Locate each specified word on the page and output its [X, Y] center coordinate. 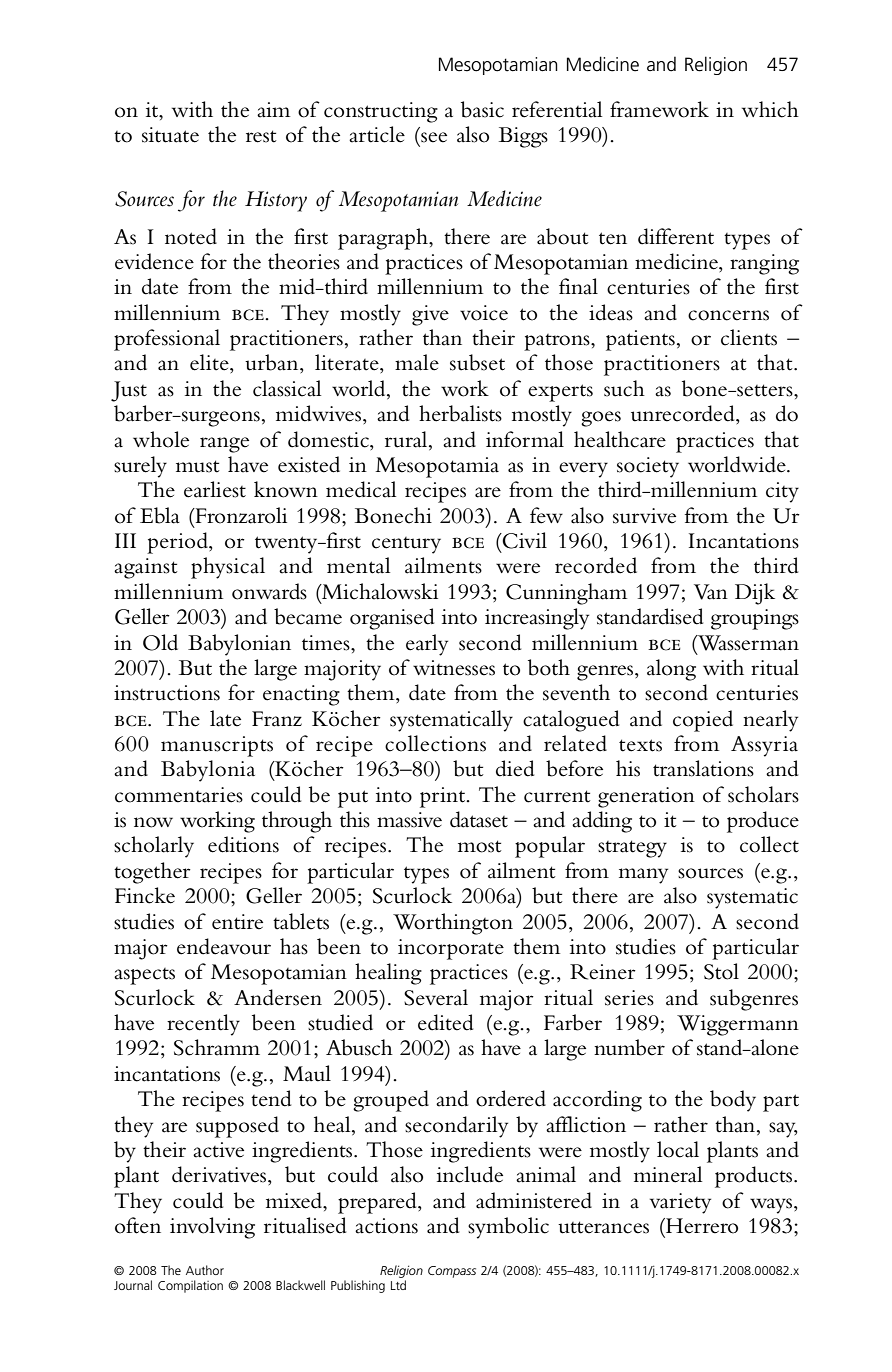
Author [205, 1270]
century [406, 545]
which [770, 109]
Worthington [453, 924]
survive [644, 516]
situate [170, 135]
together [152, 873]
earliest [215, 489]
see [434, 137]
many [643, 876]
